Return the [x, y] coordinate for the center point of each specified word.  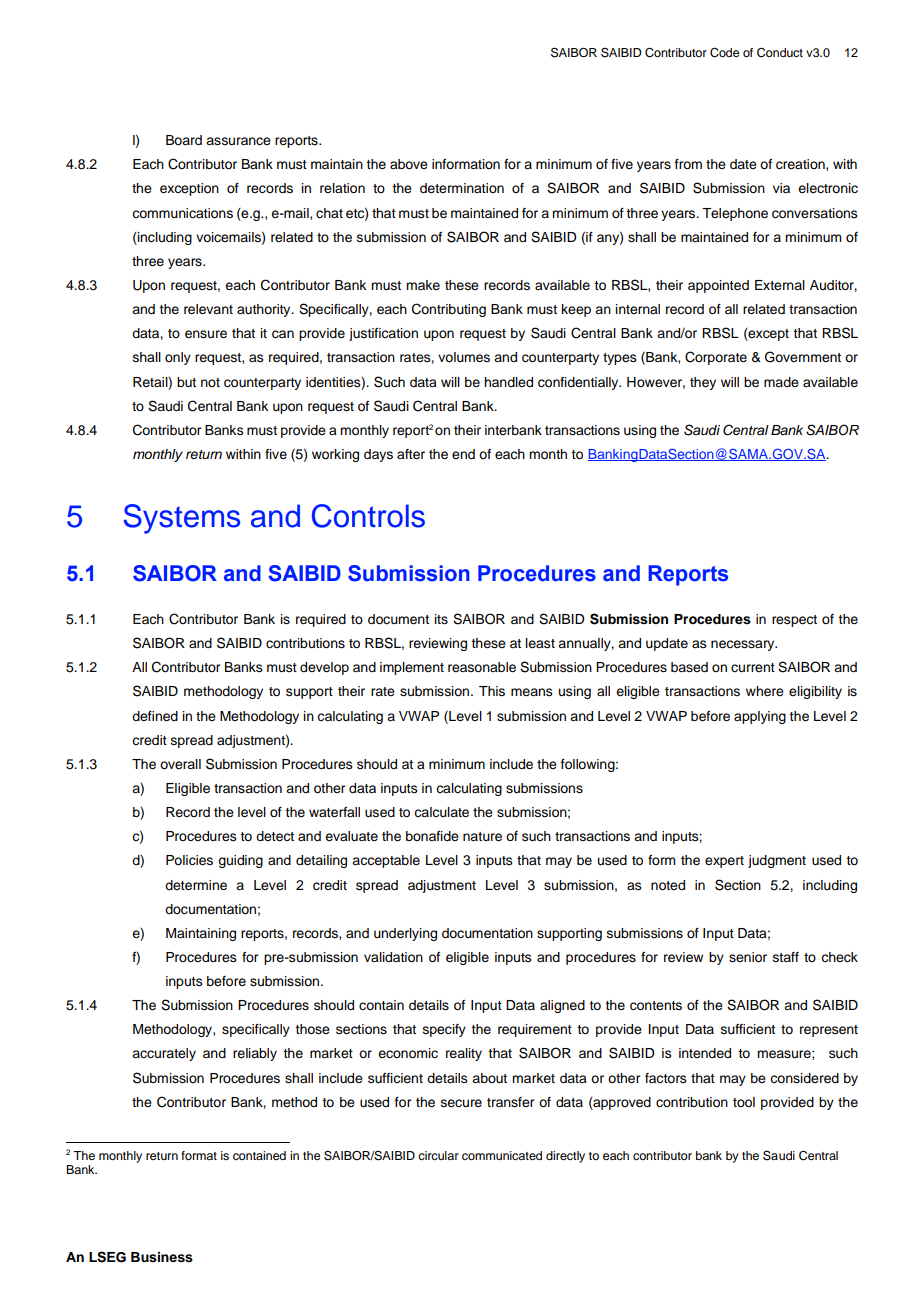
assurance [238, 141]
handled [508, 382]
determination [462, 188]
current [753, 668]
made [781, 382]
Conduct [780, 52]
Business [162, 1257]
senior [748, 957]
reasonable [482, 667]
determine [196, 885]
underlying [405, 934]
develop [324, 668]
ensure [206, 334]
